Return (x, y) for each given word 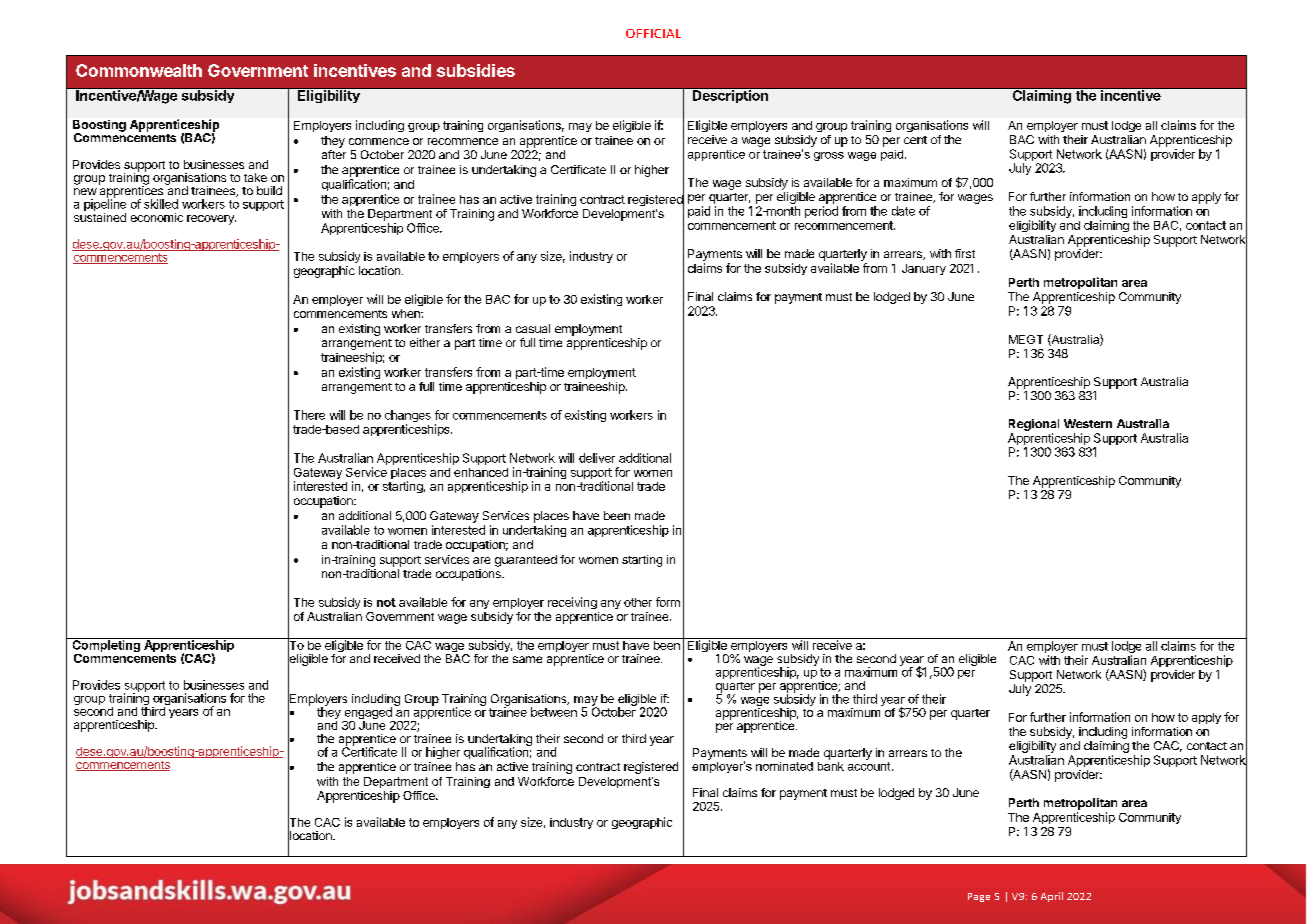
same (527, 659)
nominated (784, 766)
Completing (106, 646)
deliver (597, 458)
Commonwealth (139, 70)
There (309, 415)
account (870, 765)
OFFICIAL (653, 33)
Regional (1034, 425)
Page (979, 897)
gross (829, 156)
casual (533, 328)
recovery (211, 220)
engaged (368, 714)
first (965, 253)
